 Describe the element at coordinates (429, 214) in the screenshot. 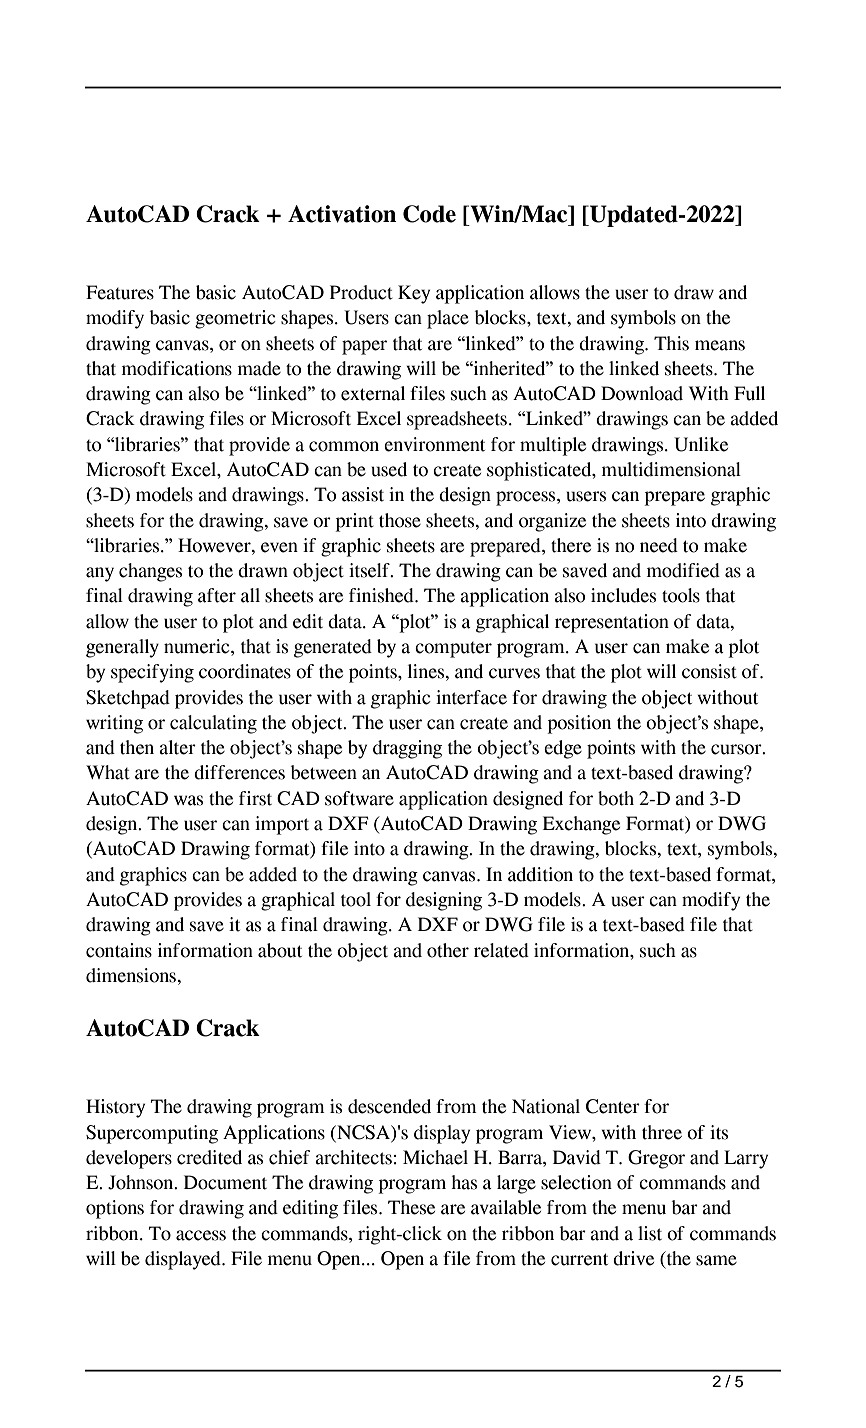

I see `Code` at that location.
